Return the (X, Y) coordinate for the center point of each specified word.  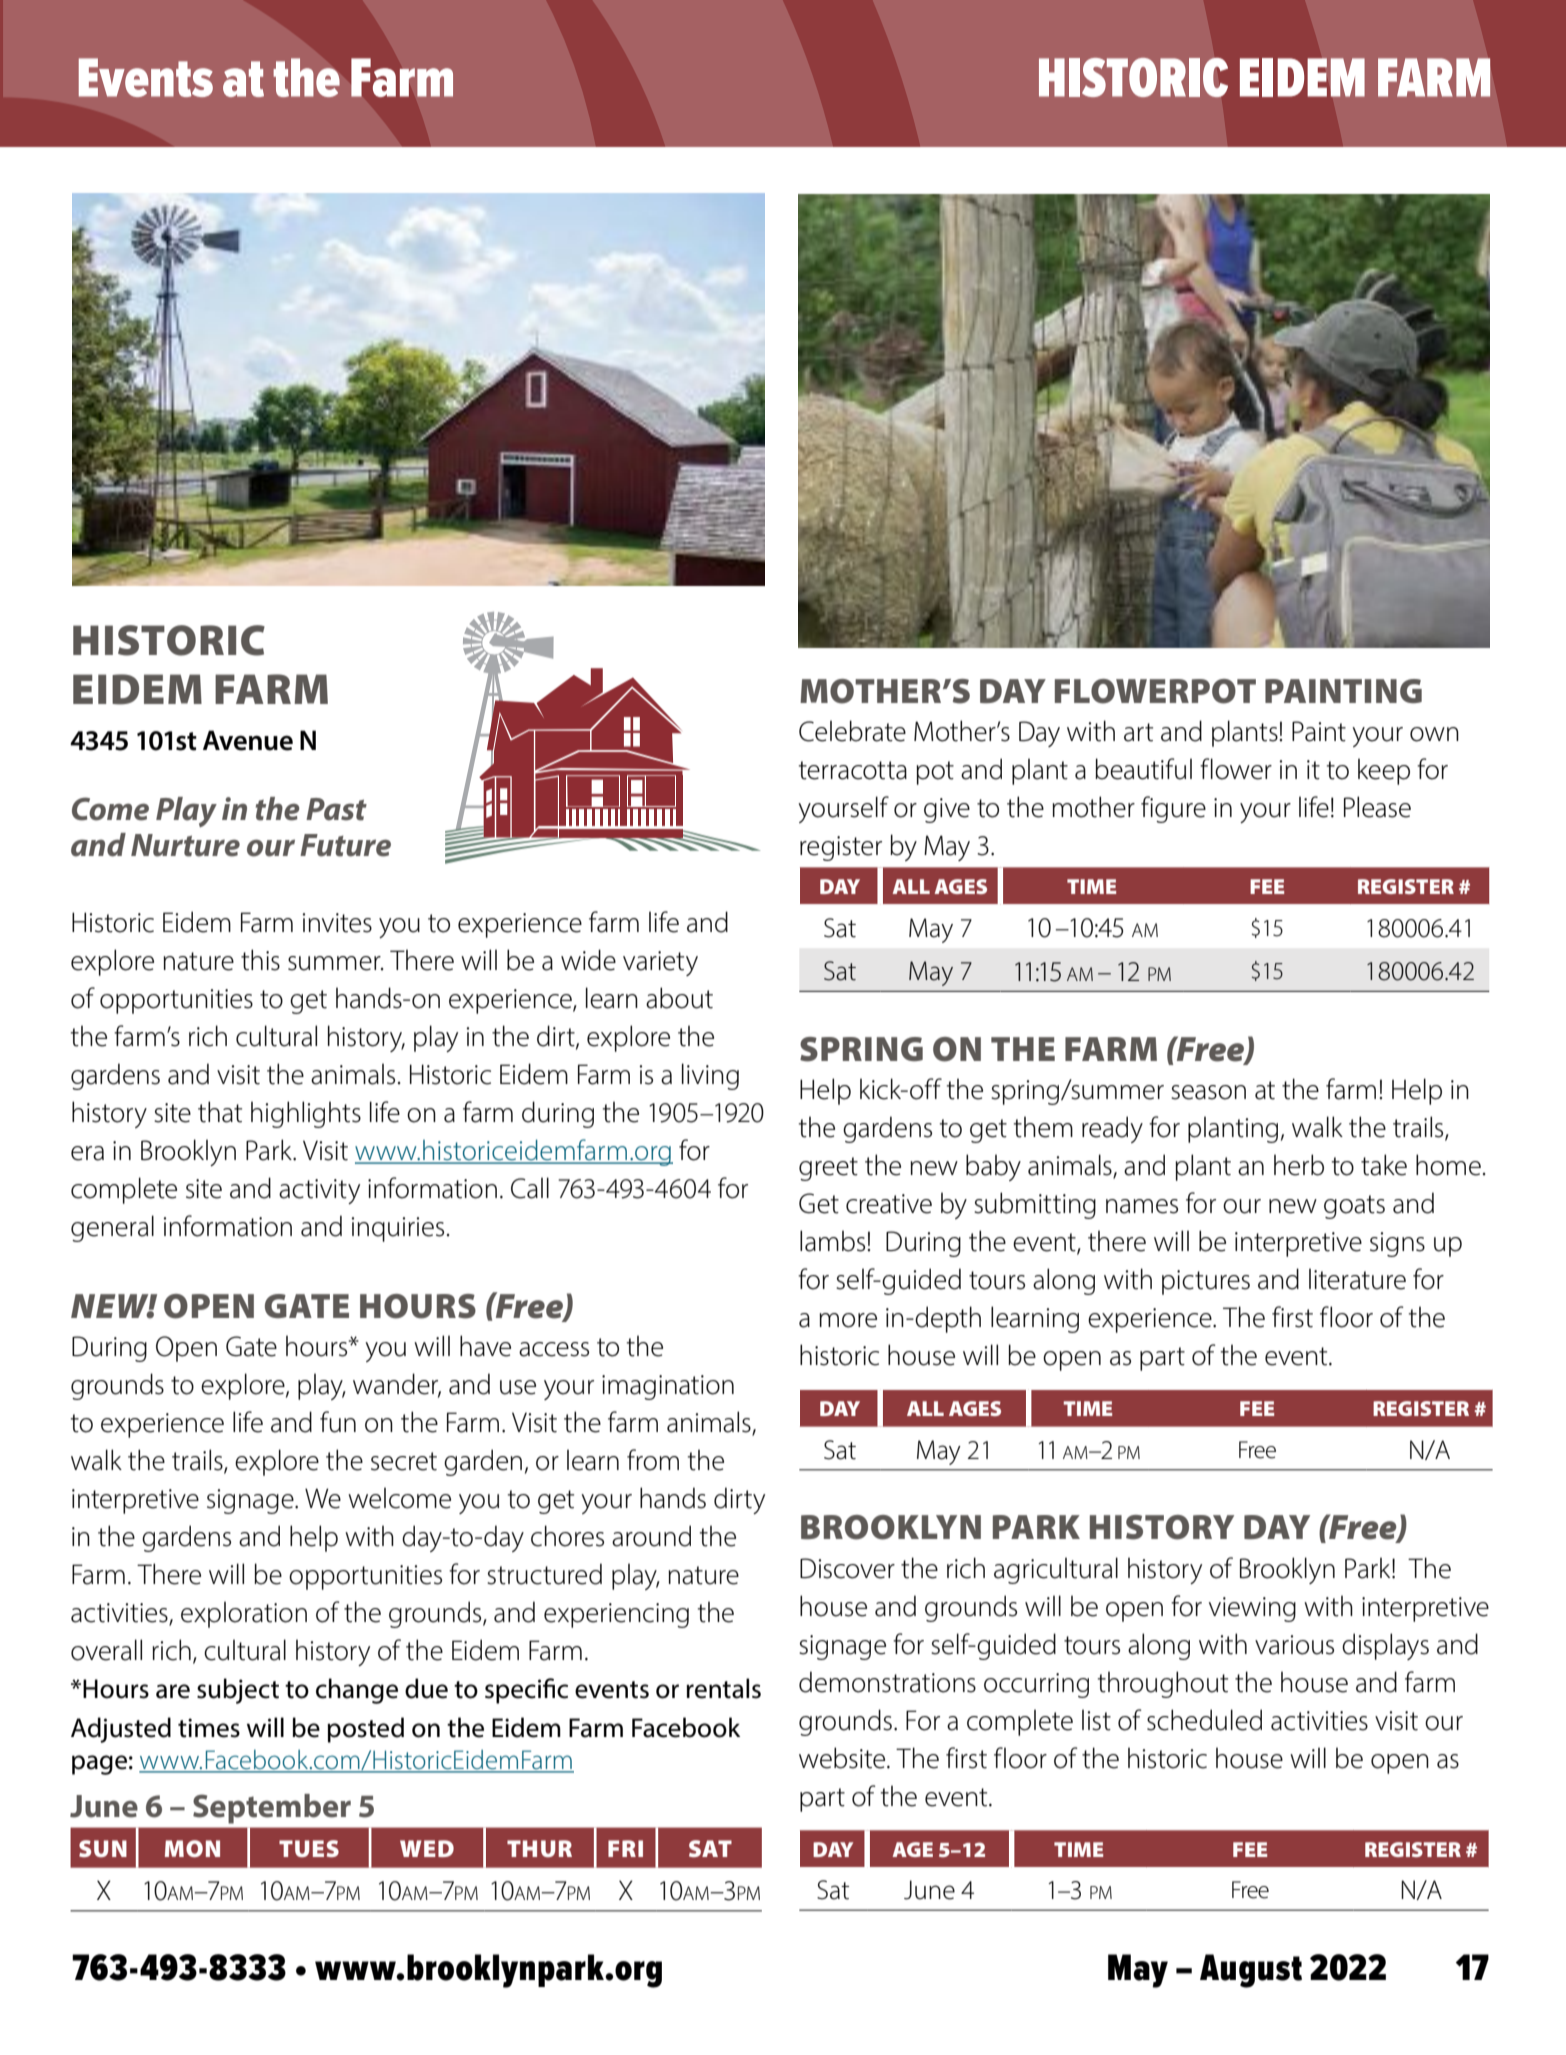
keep (1384, 771)
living (710, 1076)
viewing (1252, 1609)
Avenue (248, 740)
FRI (625, 1848)
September (272, 1809)
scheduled (1204, 1720)
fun (338, 1422)
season (1208, 1092)
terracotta (853, 770)
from (653, 1460)
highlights (306, 1114)
